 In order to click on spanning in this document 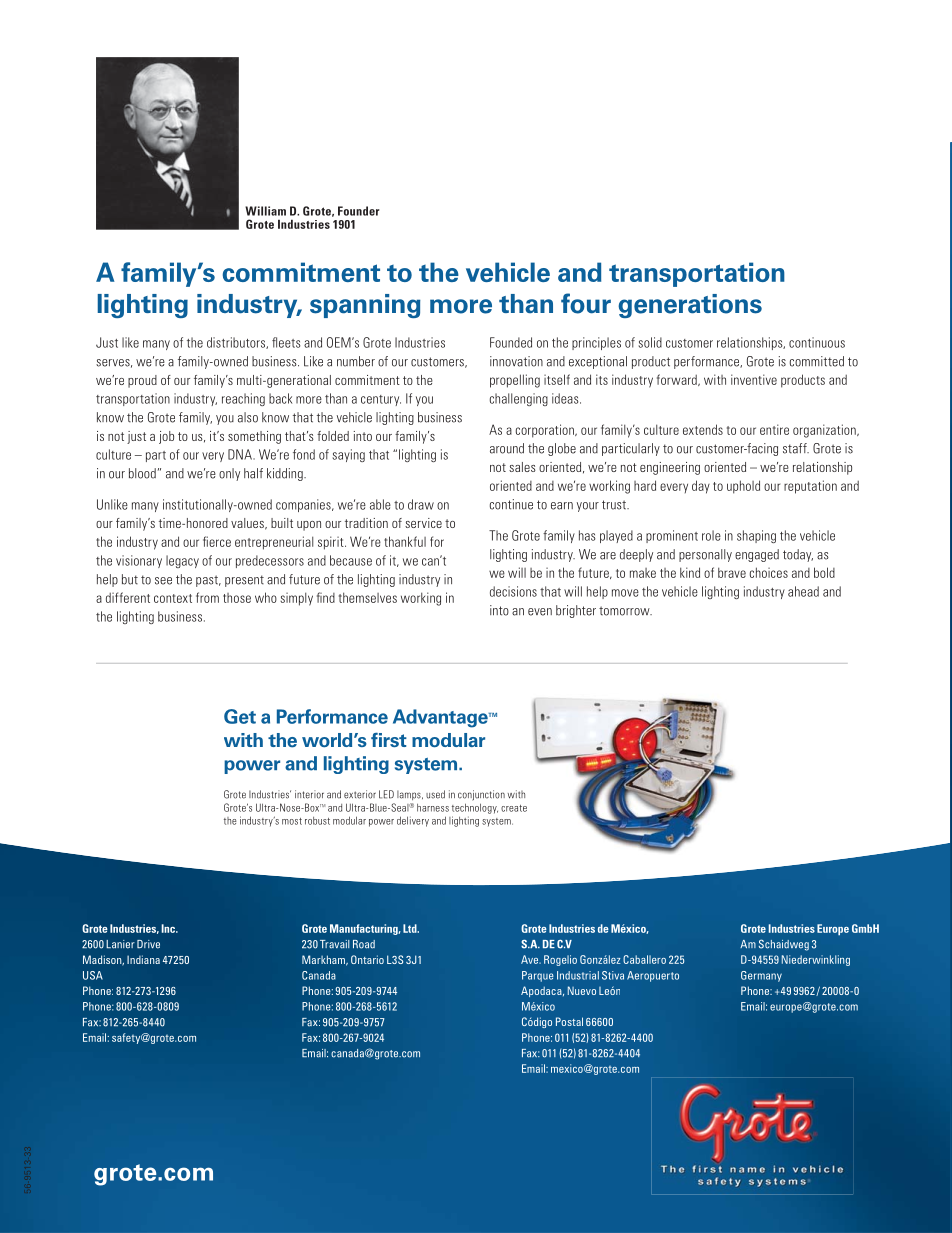, I will do `click(365, 306)`.
